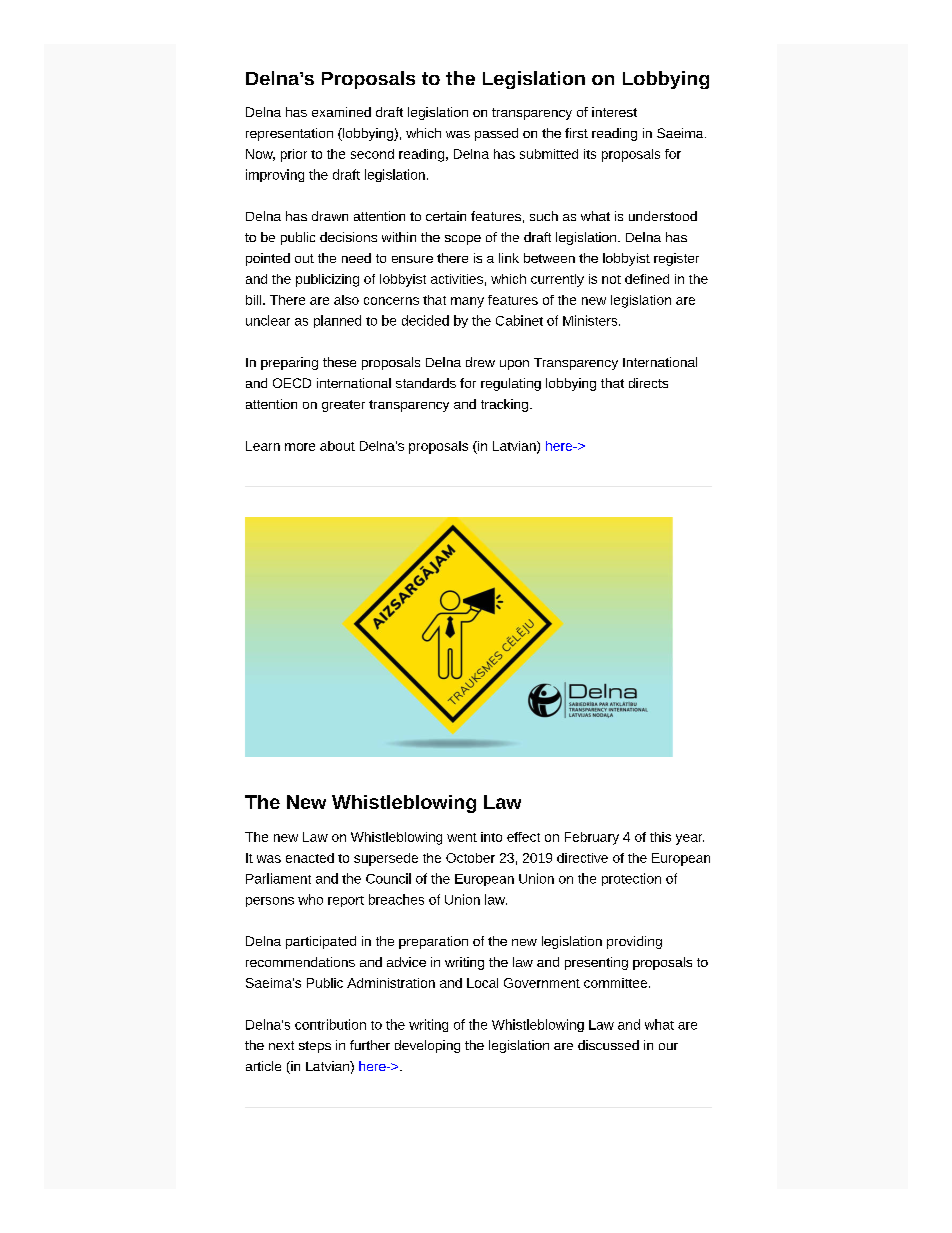 This screenshot has height=1233, width=952. What do you see at coordinates (289, 134) in the screenshot?
I see `representation` at bounding box center [289, 134].
